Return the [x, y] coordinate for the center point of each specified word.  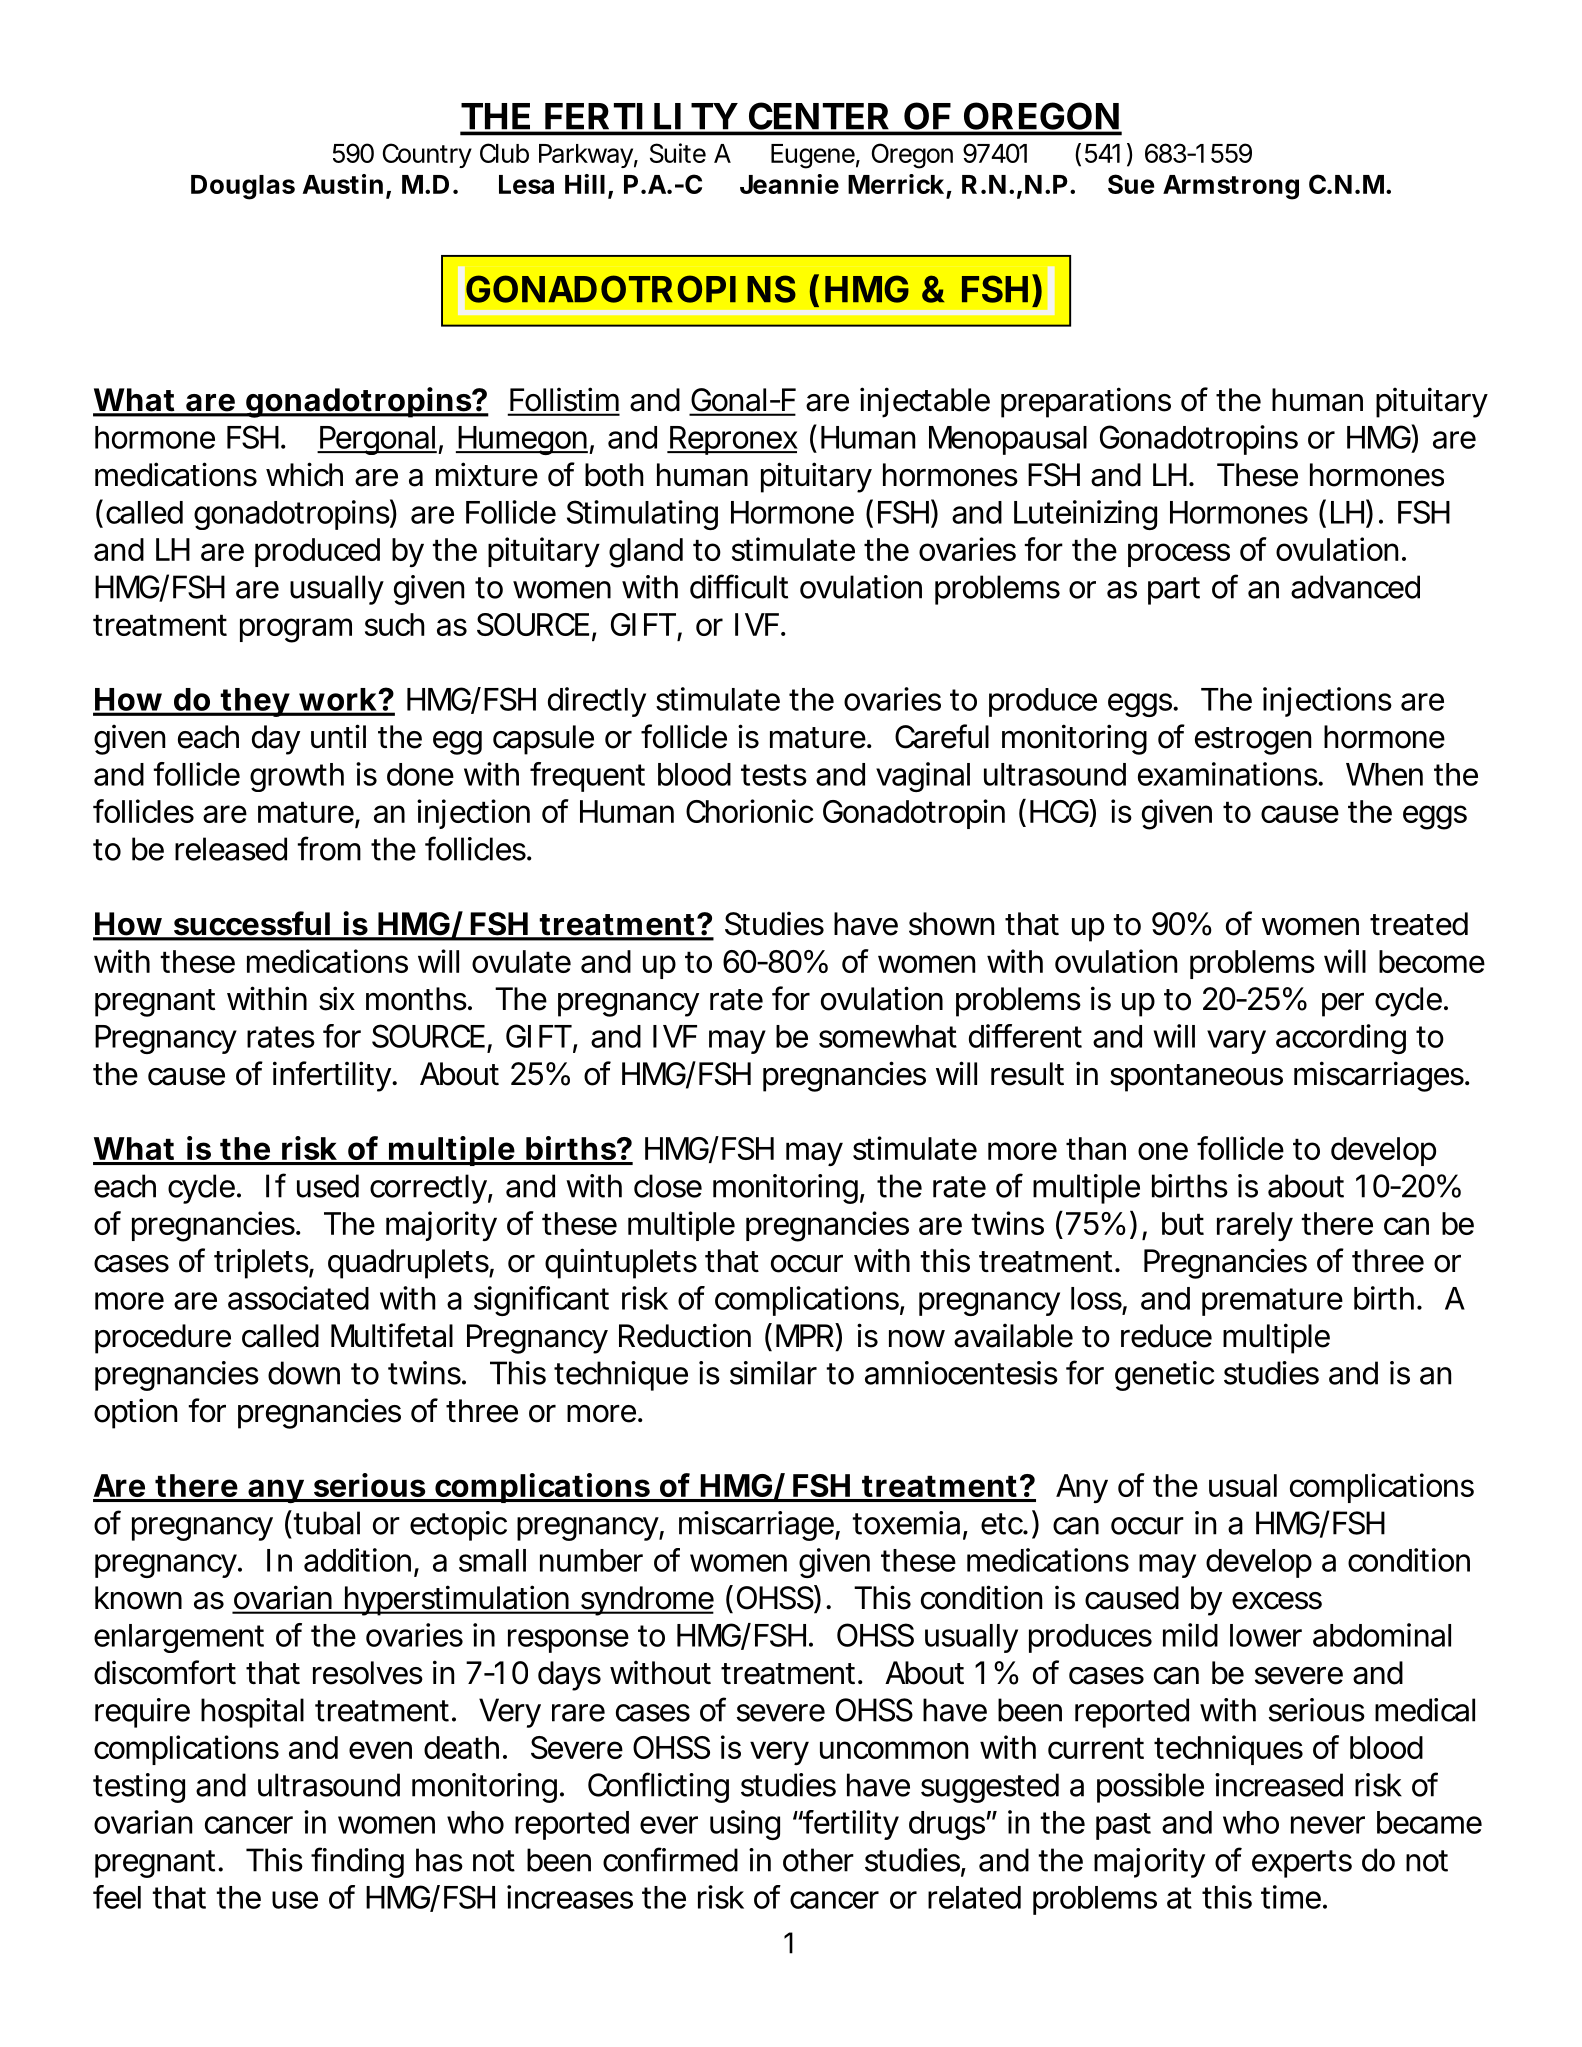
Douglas [243, 187]
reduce [1166, 1336]
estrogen [1253, 741]
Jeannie [789, 184]
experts [1302, 1864]
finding [357, 1862]
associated [298, 1298]
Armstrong [1231, 187]
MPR [806, 1335]
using [745, 1825]
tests [774, 775]
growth [297, 777]
